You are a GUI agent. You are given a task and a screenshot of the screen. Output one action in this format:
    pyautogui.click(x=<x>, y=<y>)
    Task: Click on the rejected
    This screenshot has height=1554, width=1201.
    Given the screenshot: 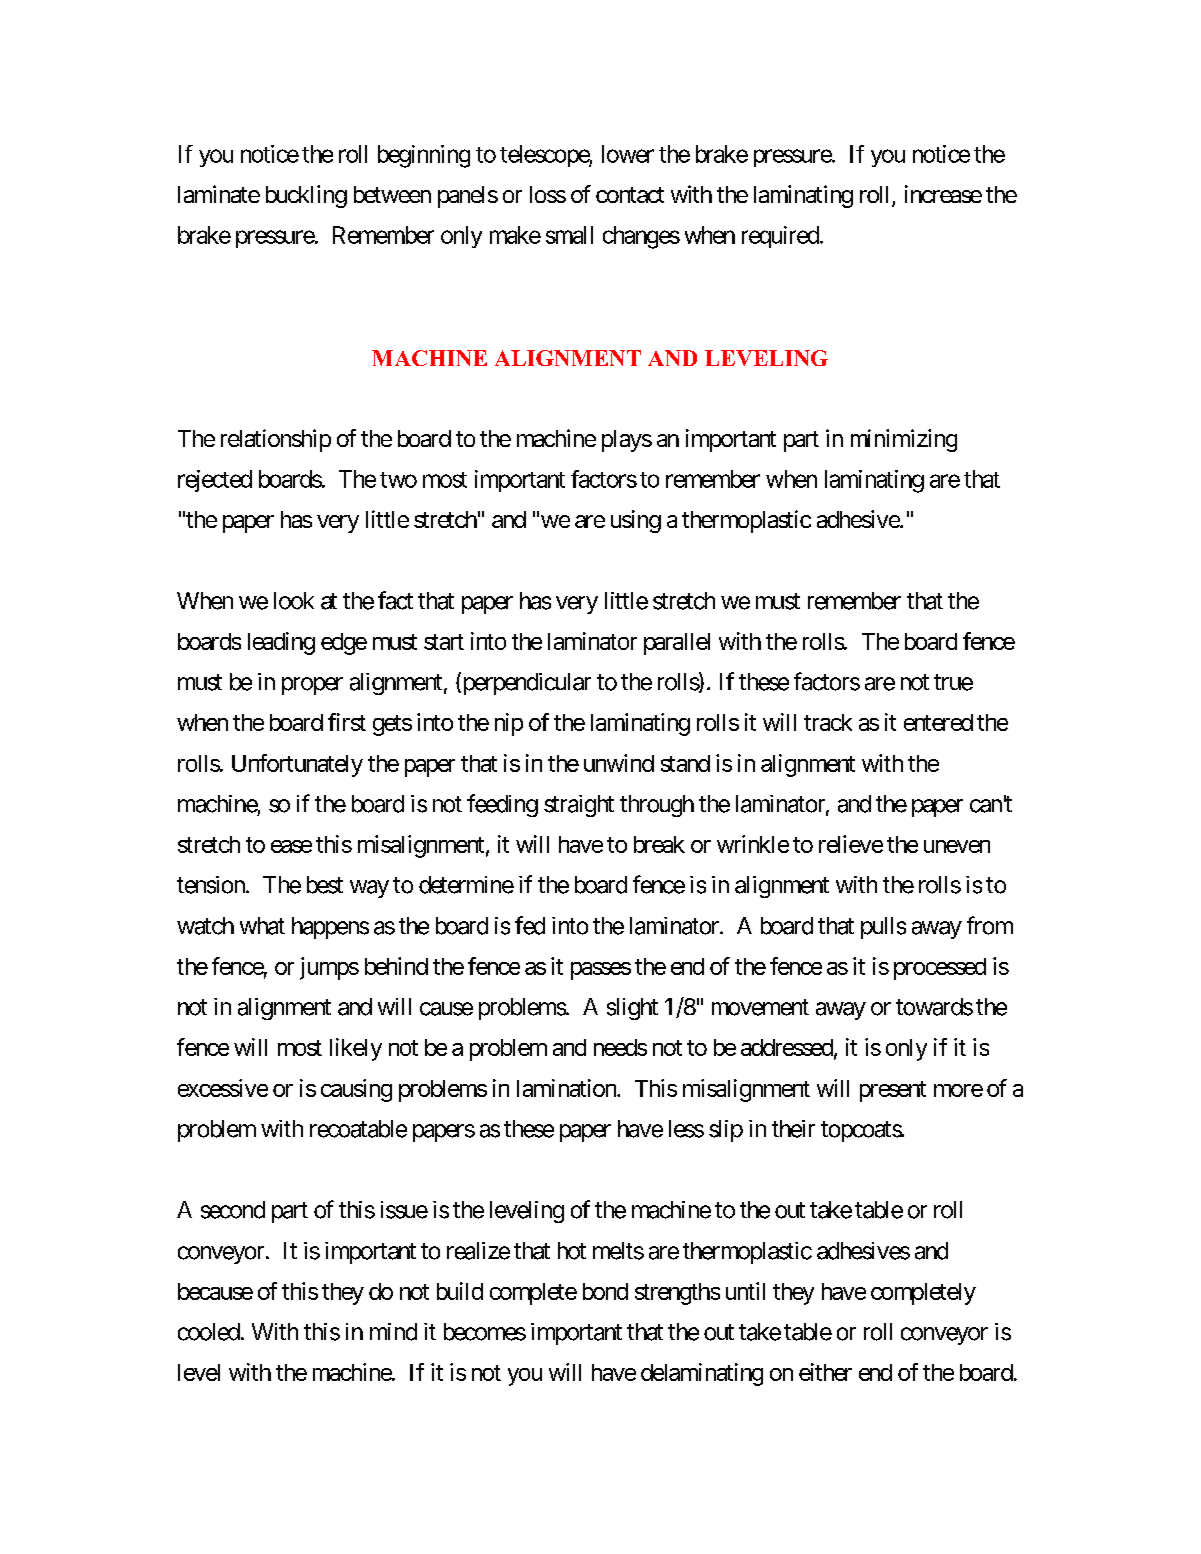 What is the action you would take?
    pyautogui.click(x=215, y=481)
